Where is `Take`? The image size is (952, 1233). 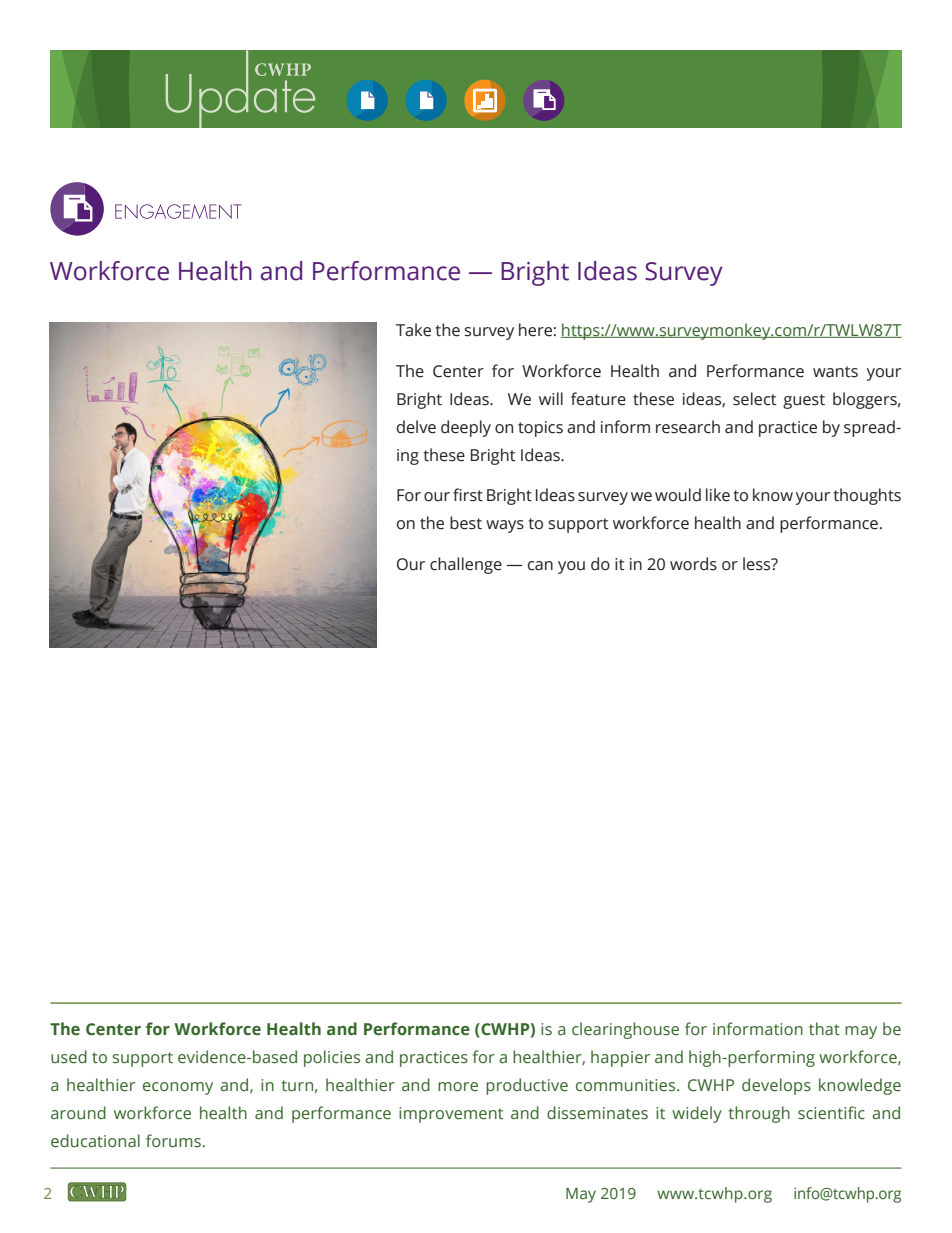
Take is located at coordinates (413, 330).
